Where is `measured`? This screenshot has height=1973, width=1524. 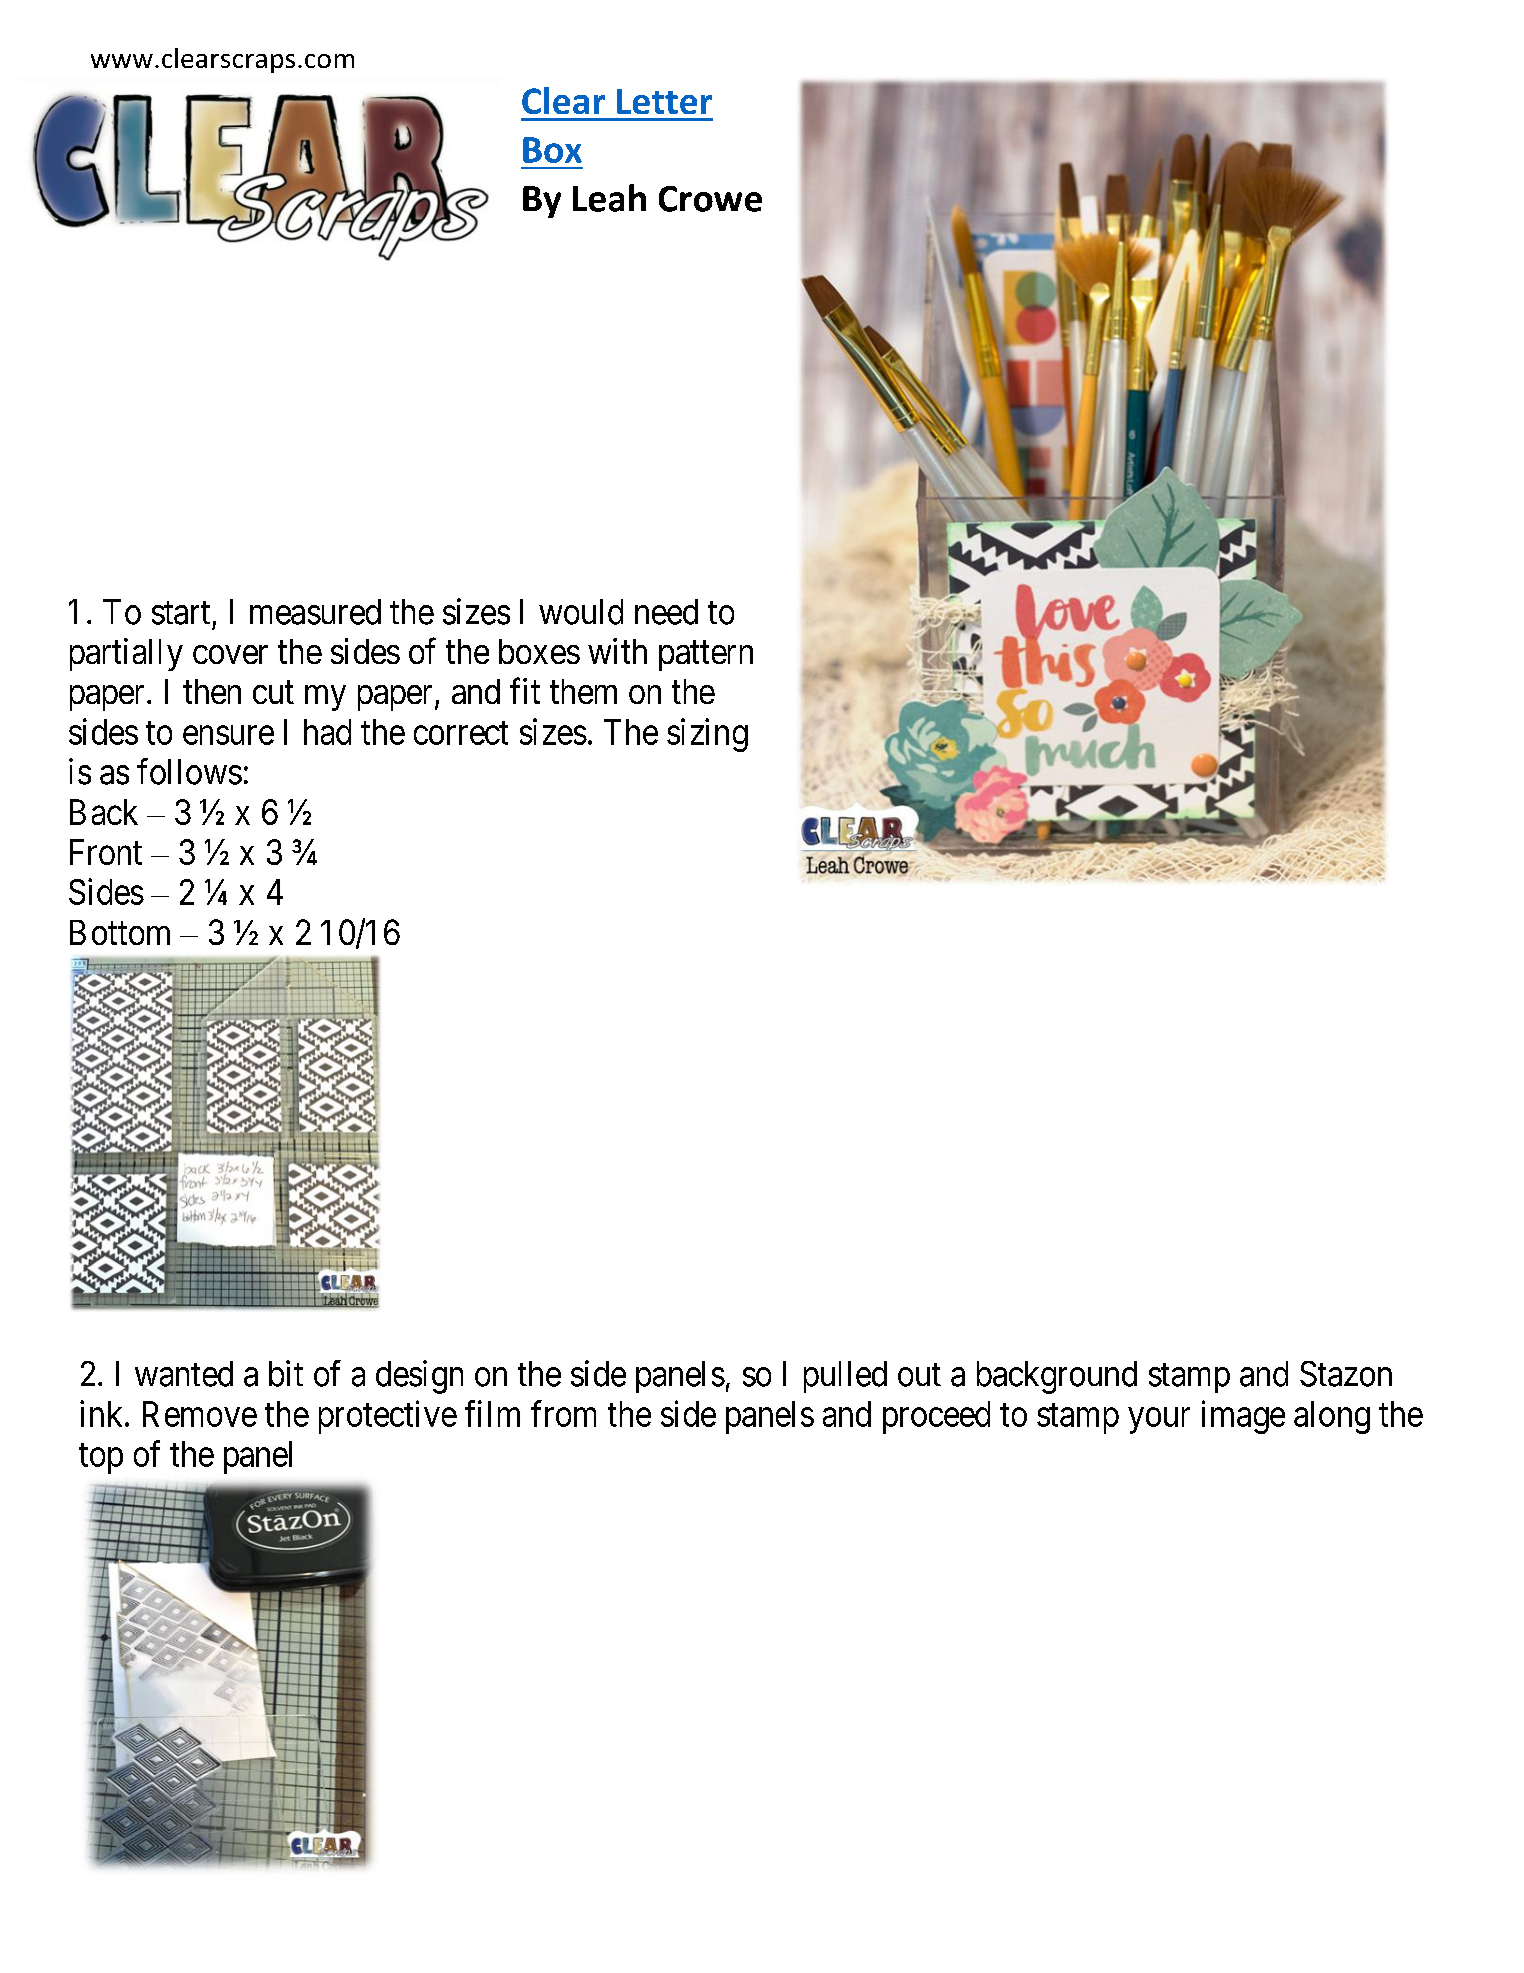
measured is located at coordinates (315, 612).
